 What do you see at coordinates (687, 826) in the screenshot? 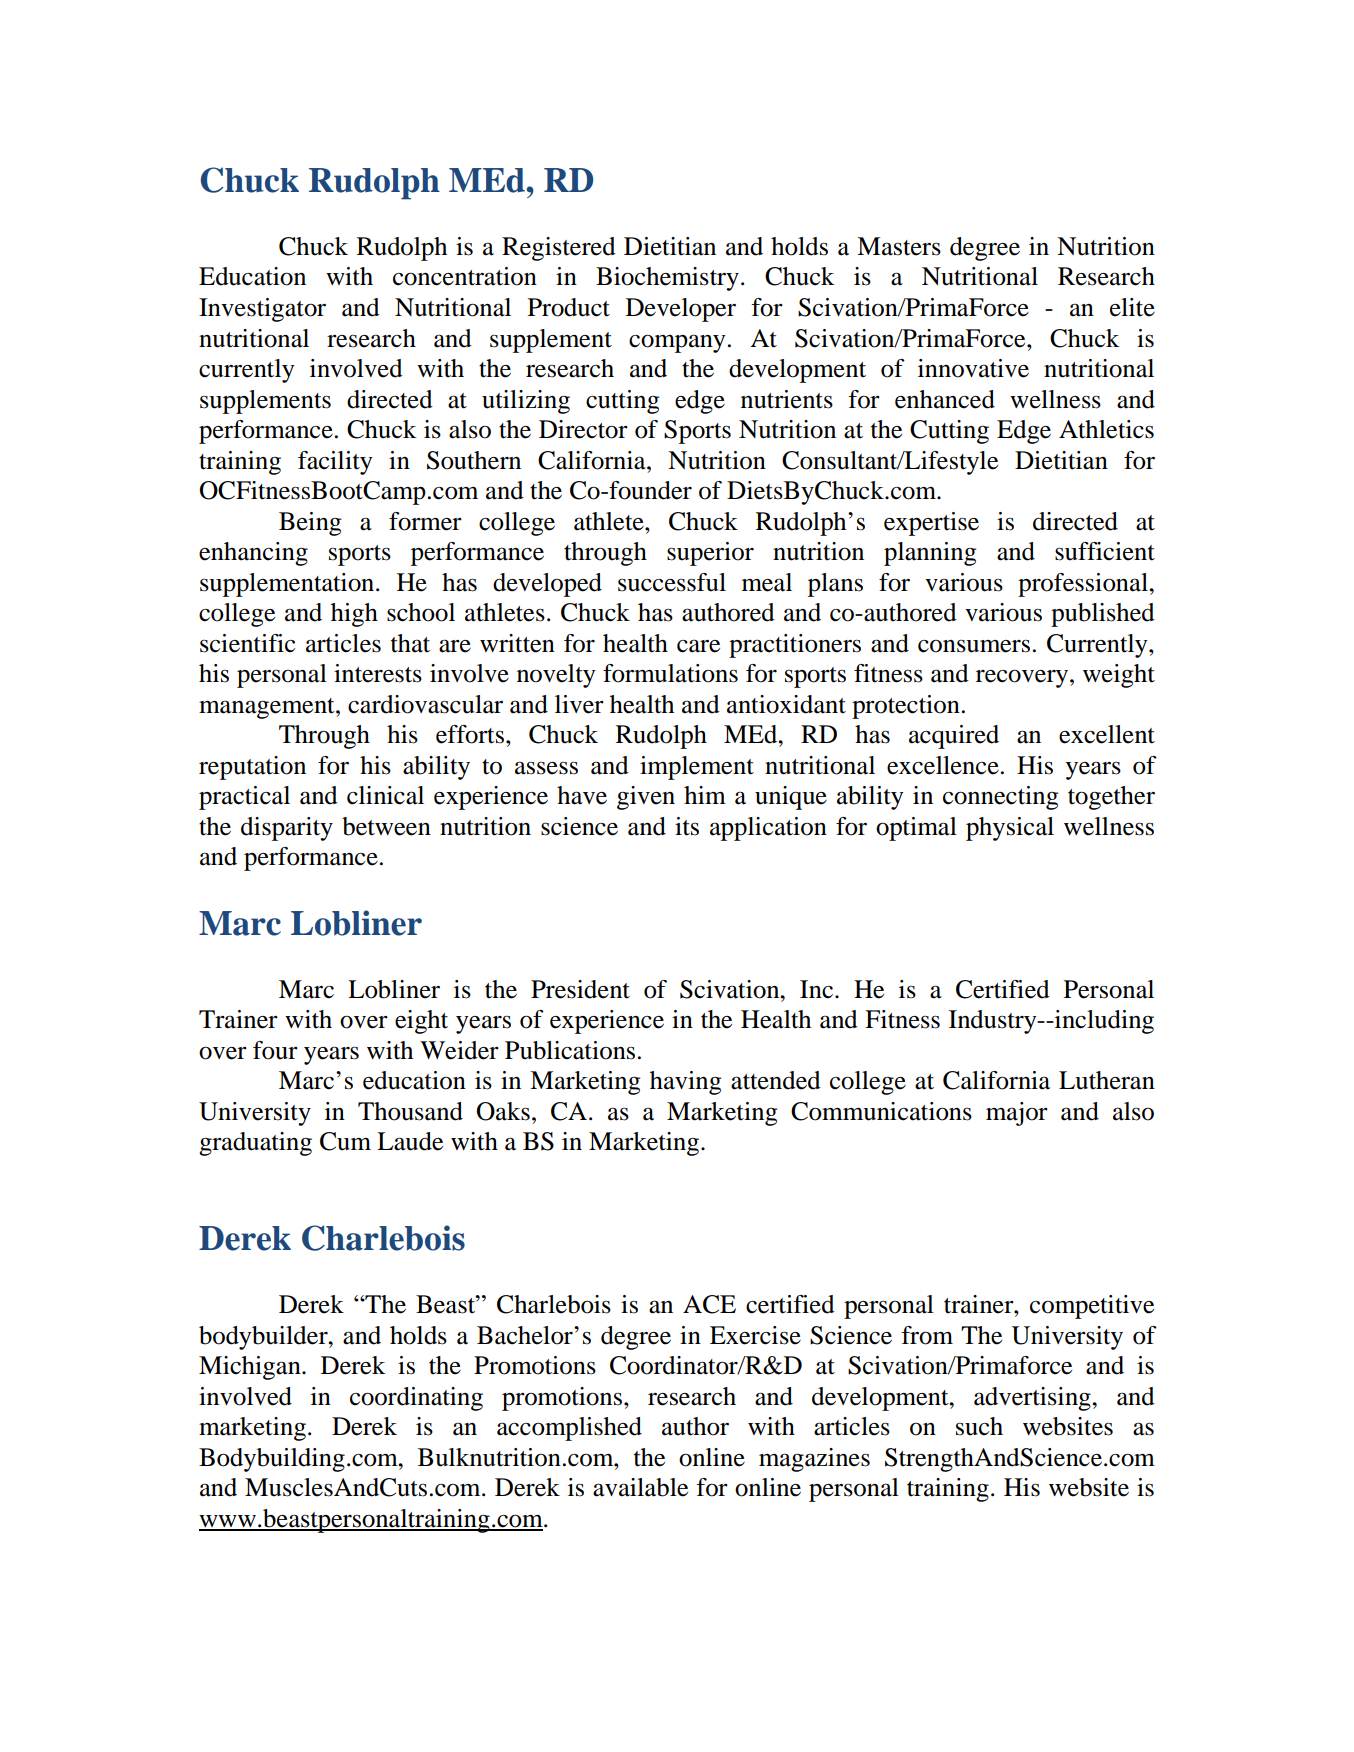
I see `its` at bounding box center [687, 826].
